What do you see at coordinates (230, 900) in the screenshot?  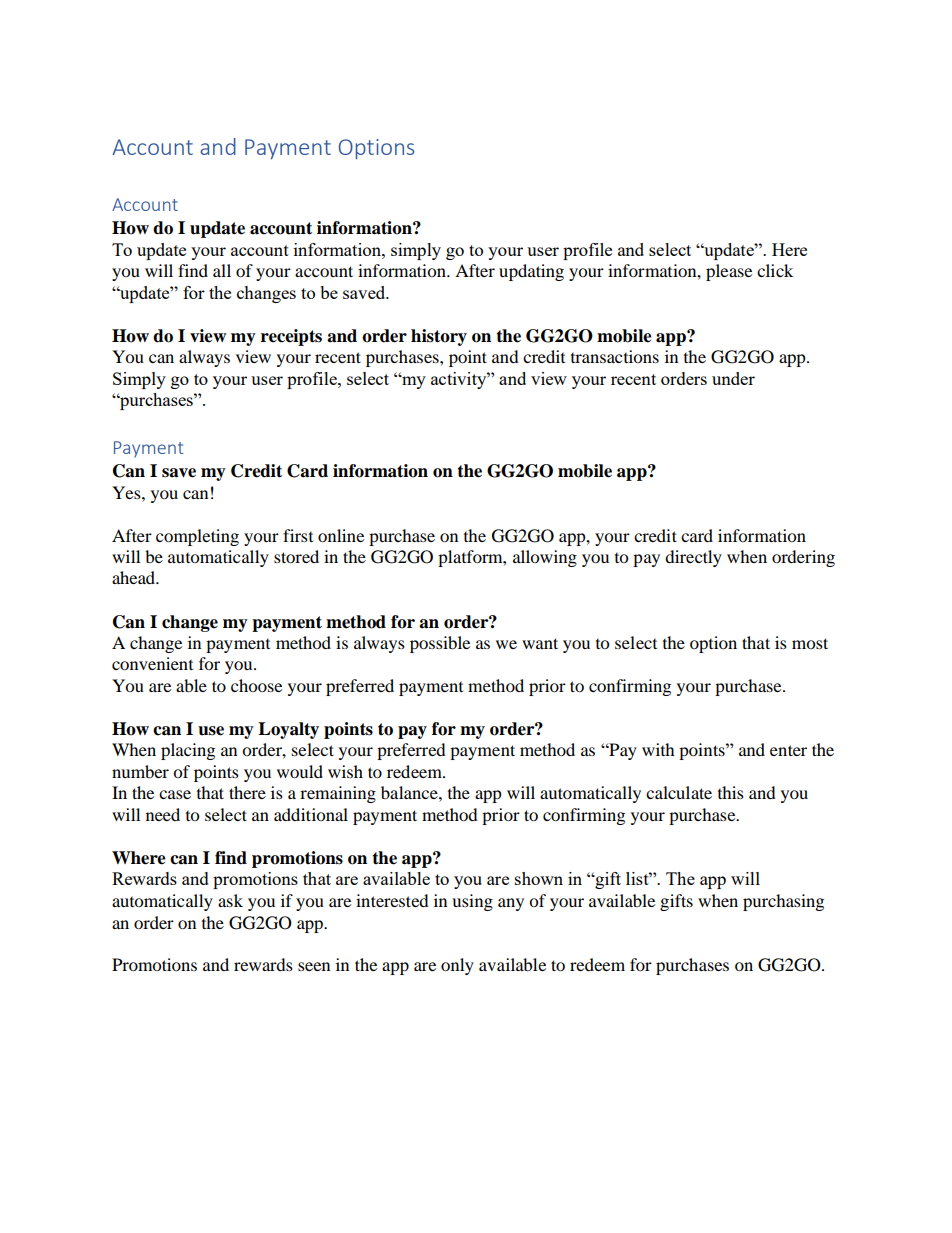 I see `ask` at bounding box center [230, 900].
